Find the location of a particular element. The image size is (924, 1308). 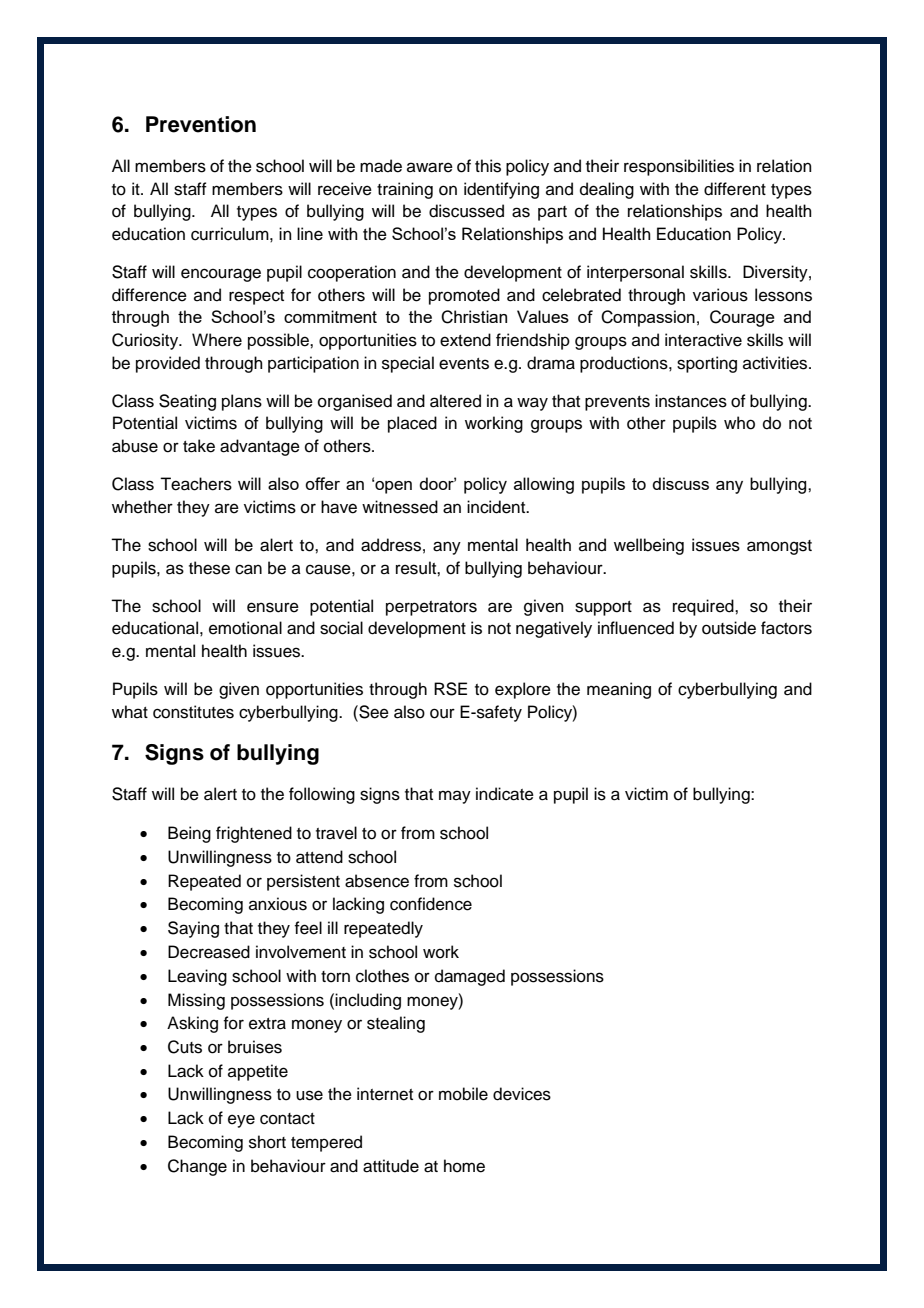

damaged is located at coordinates (470, 977).
